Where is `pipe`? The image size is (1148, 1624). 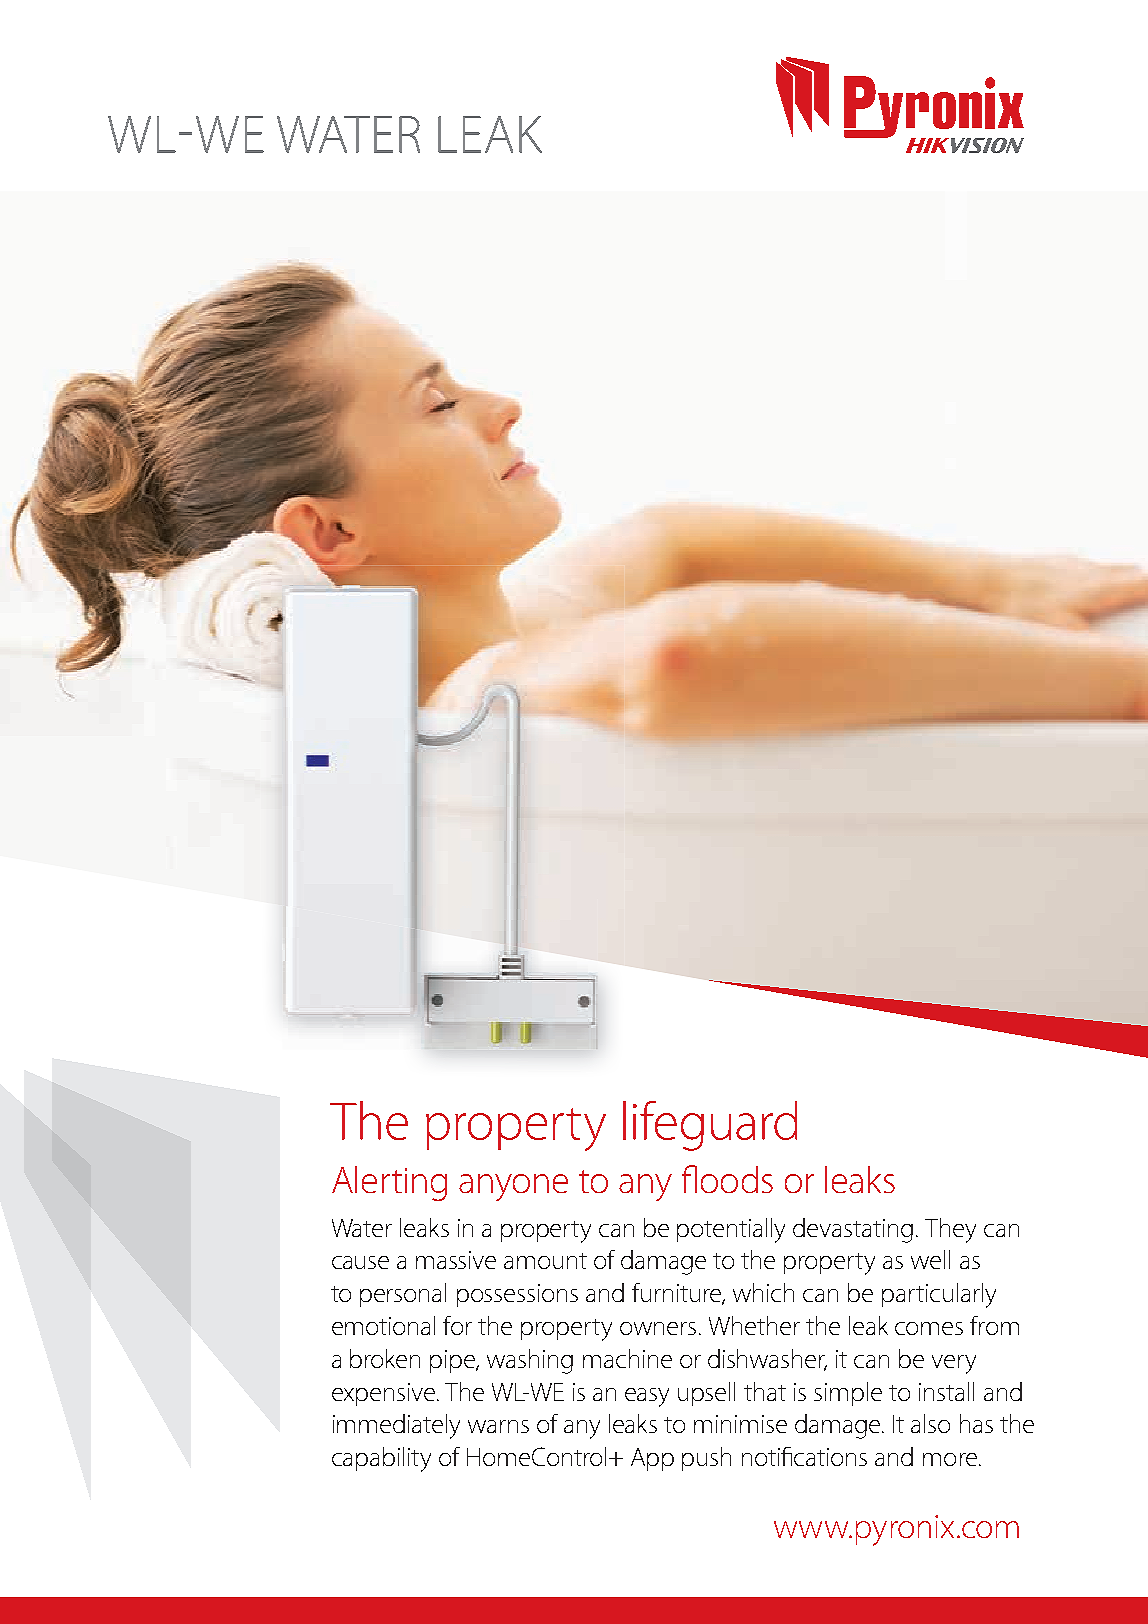
pipe is located at coordinates (454, 1361).
